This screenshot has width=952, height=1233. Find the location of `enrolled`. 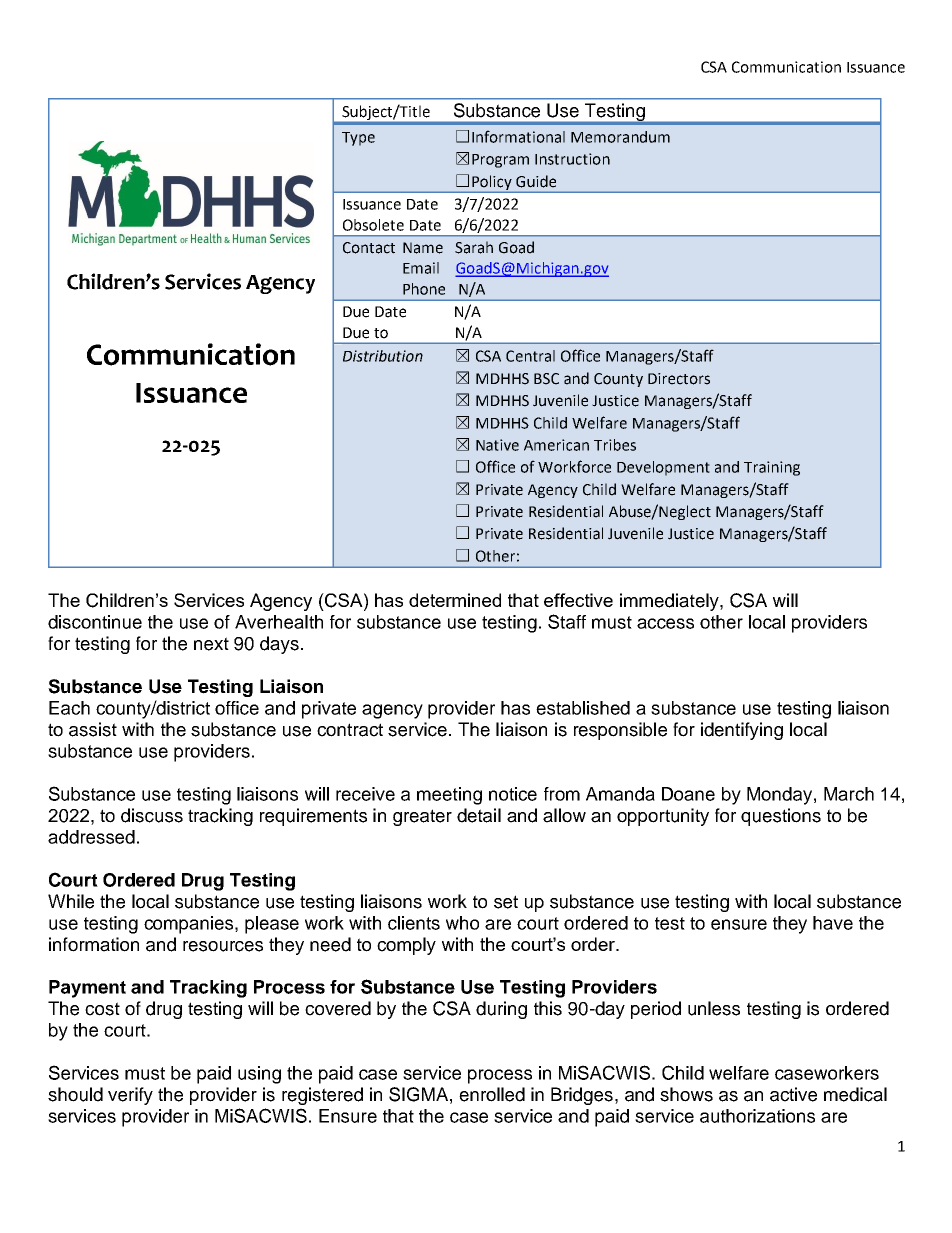

enrolled is located at coordinates (492, 1094).
